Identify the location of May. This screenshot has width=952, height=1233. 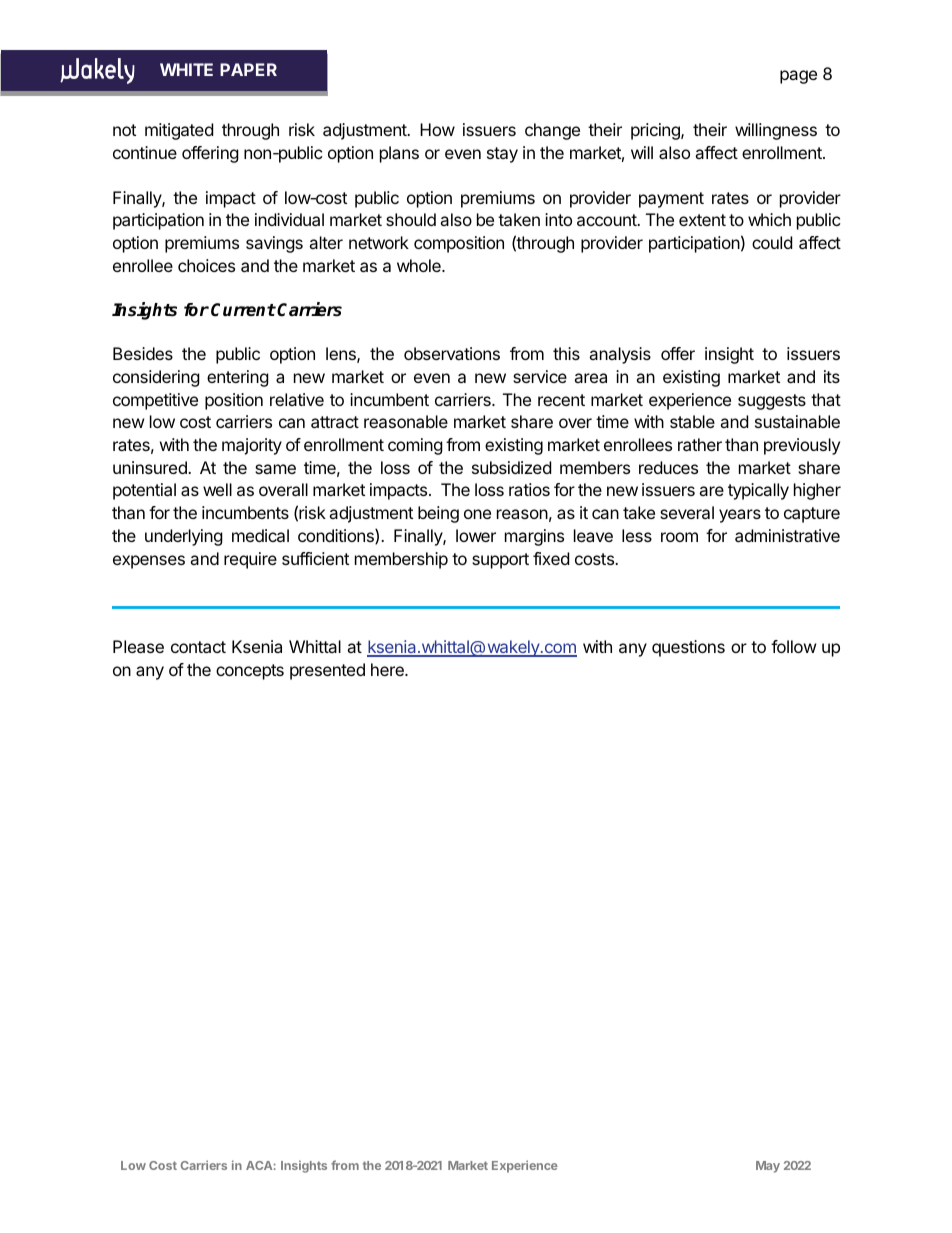
(768, 1167).
